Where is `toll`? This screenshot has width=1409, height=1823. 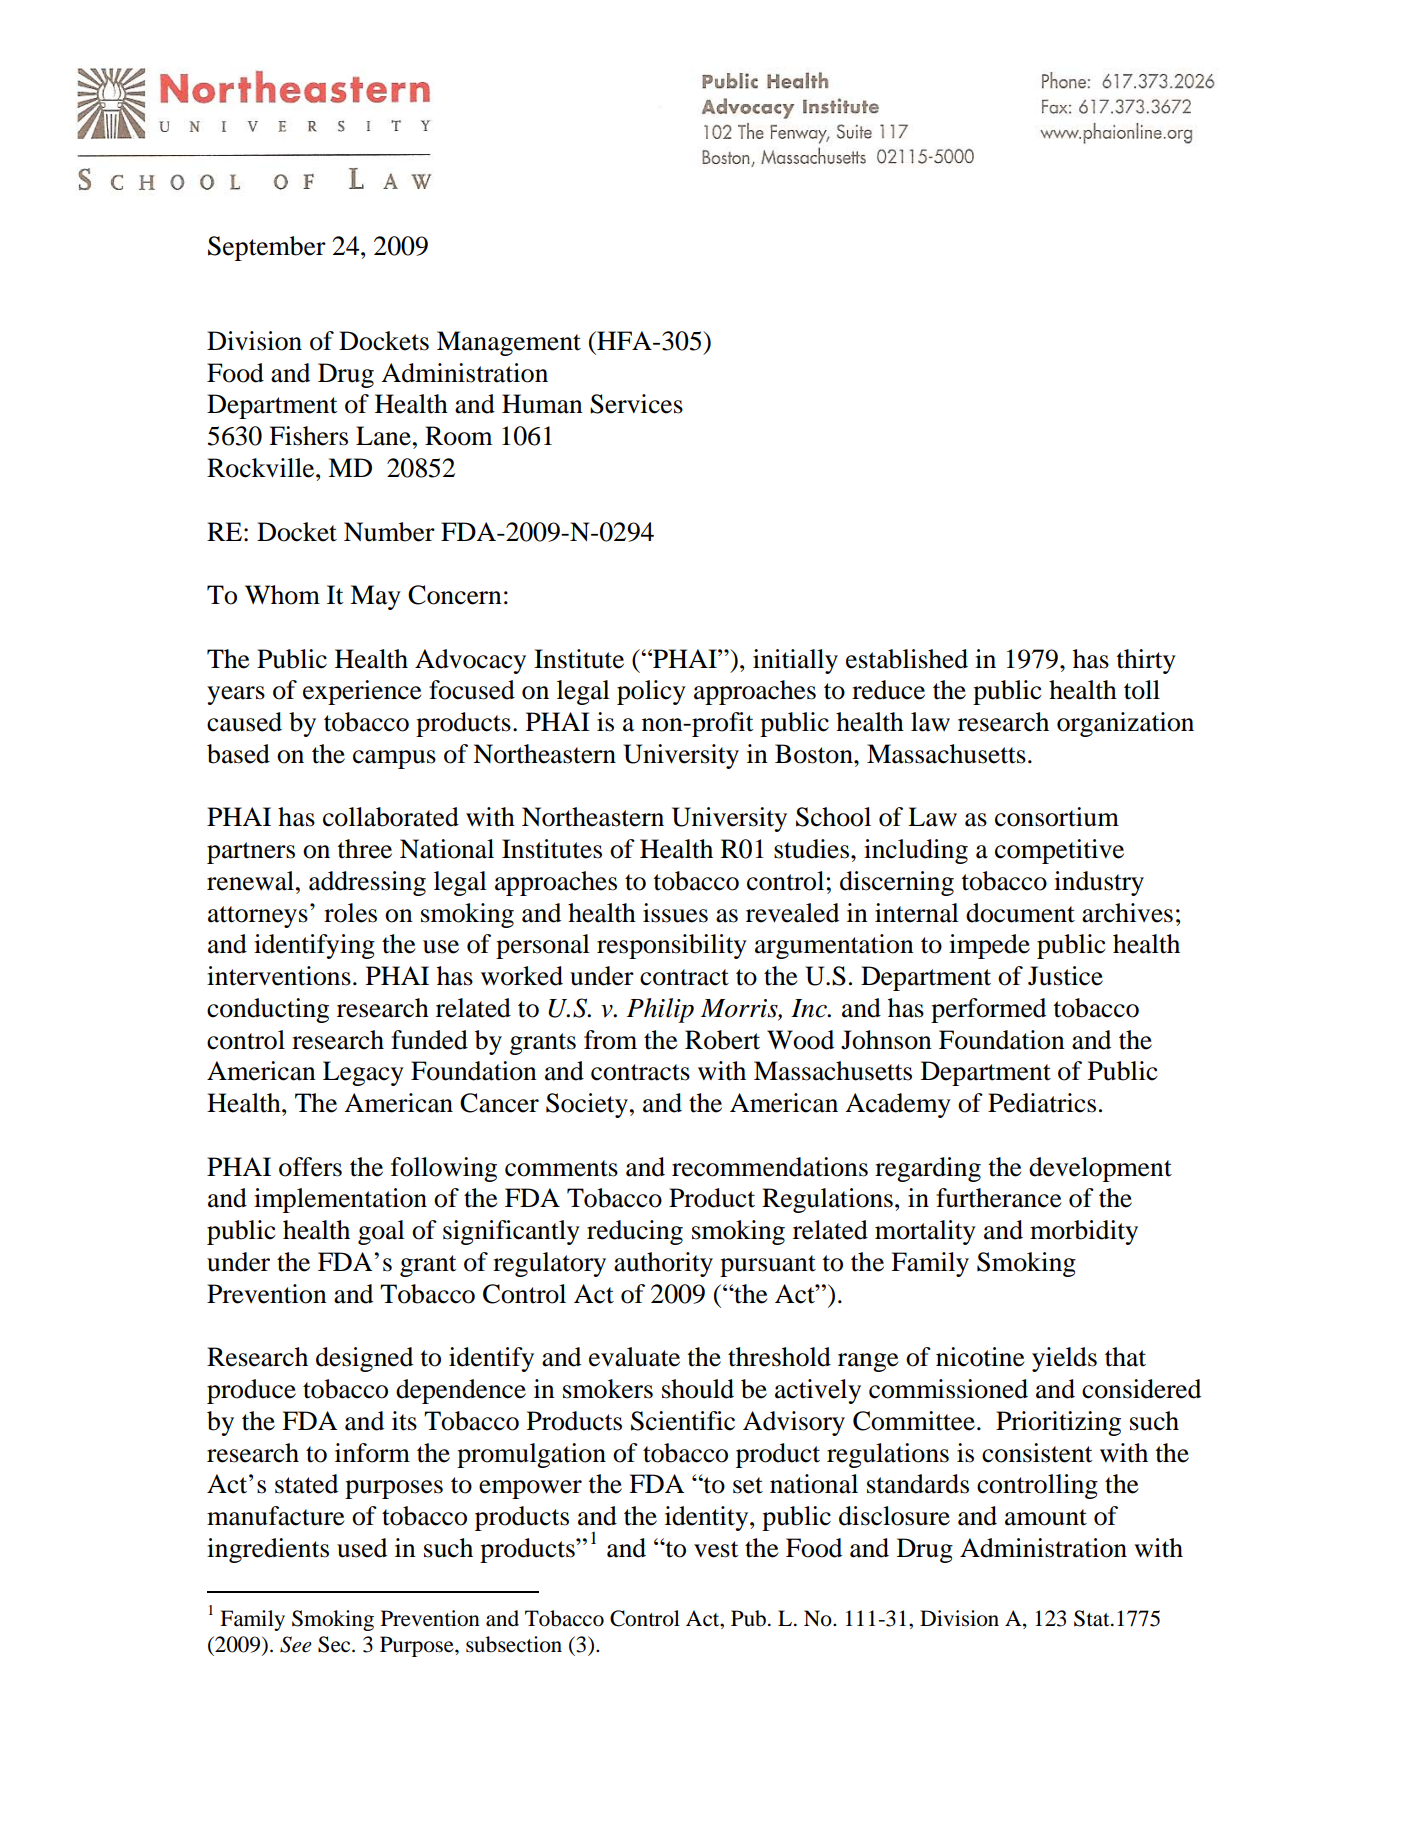
toll is located at coordinates (1142, 690).
